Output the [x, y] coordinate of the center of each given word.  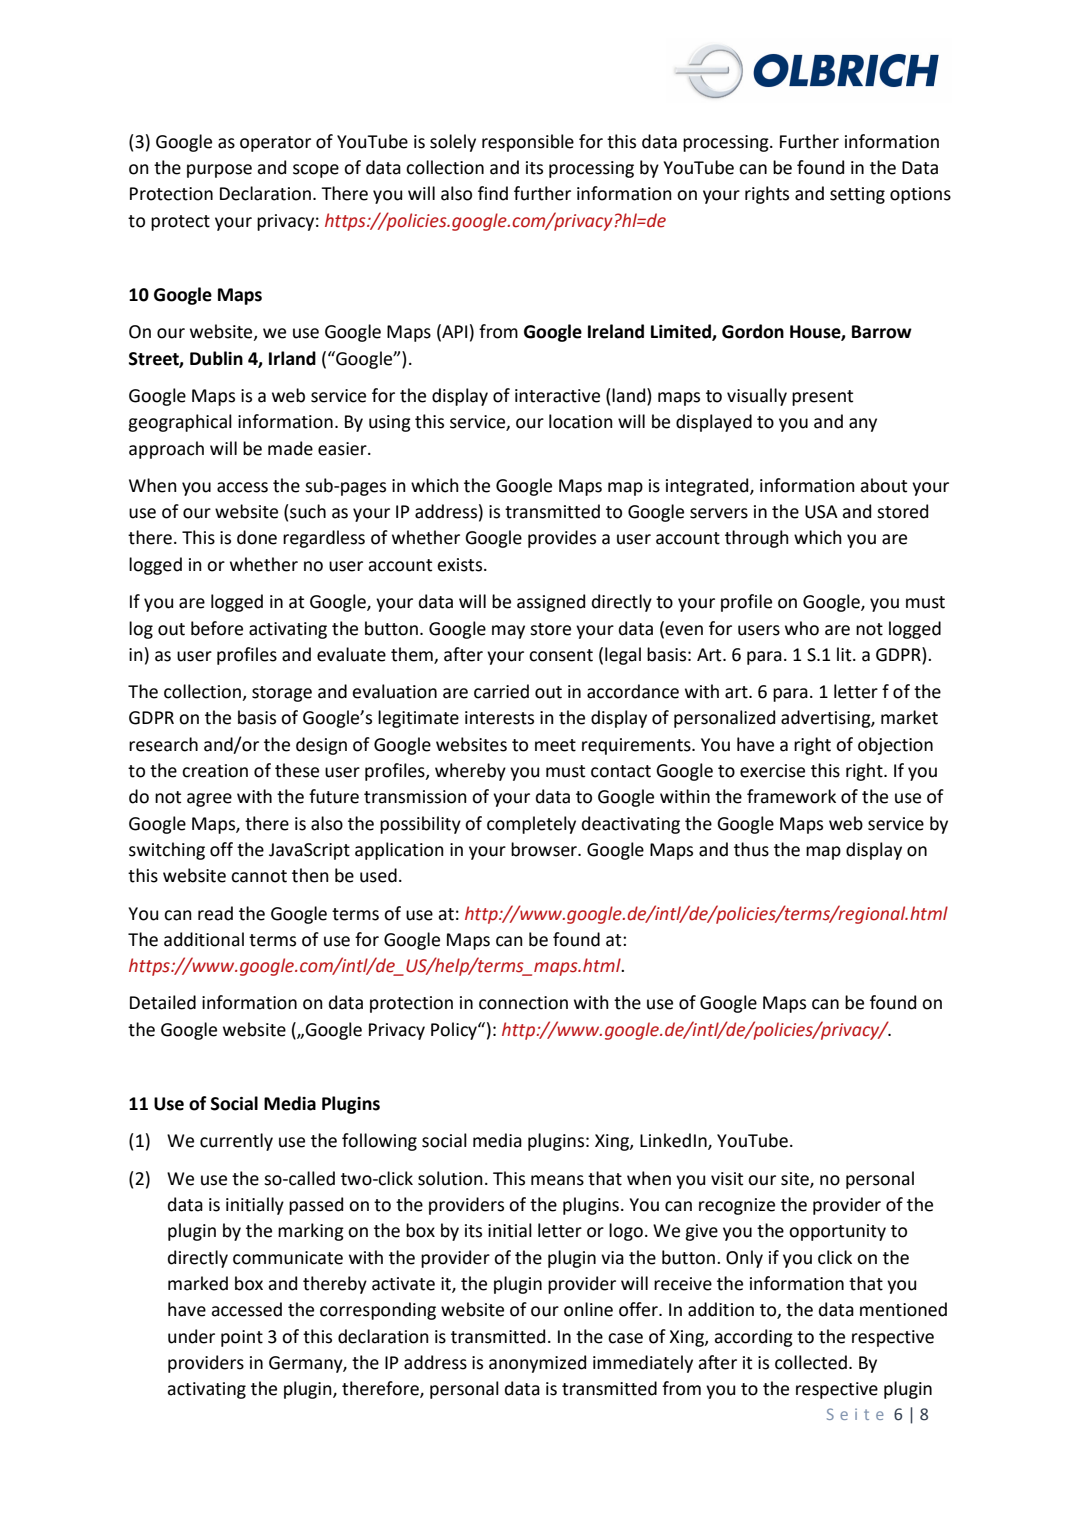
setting [857, 195]
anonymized [537, 1364]
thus [751, 849]
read [215, 913]
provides [562, 539]
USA [821, 512]
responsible [528, 143]
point [242, 1338]
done [257, 537]
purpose [219, 171]
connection [523, 1003]
